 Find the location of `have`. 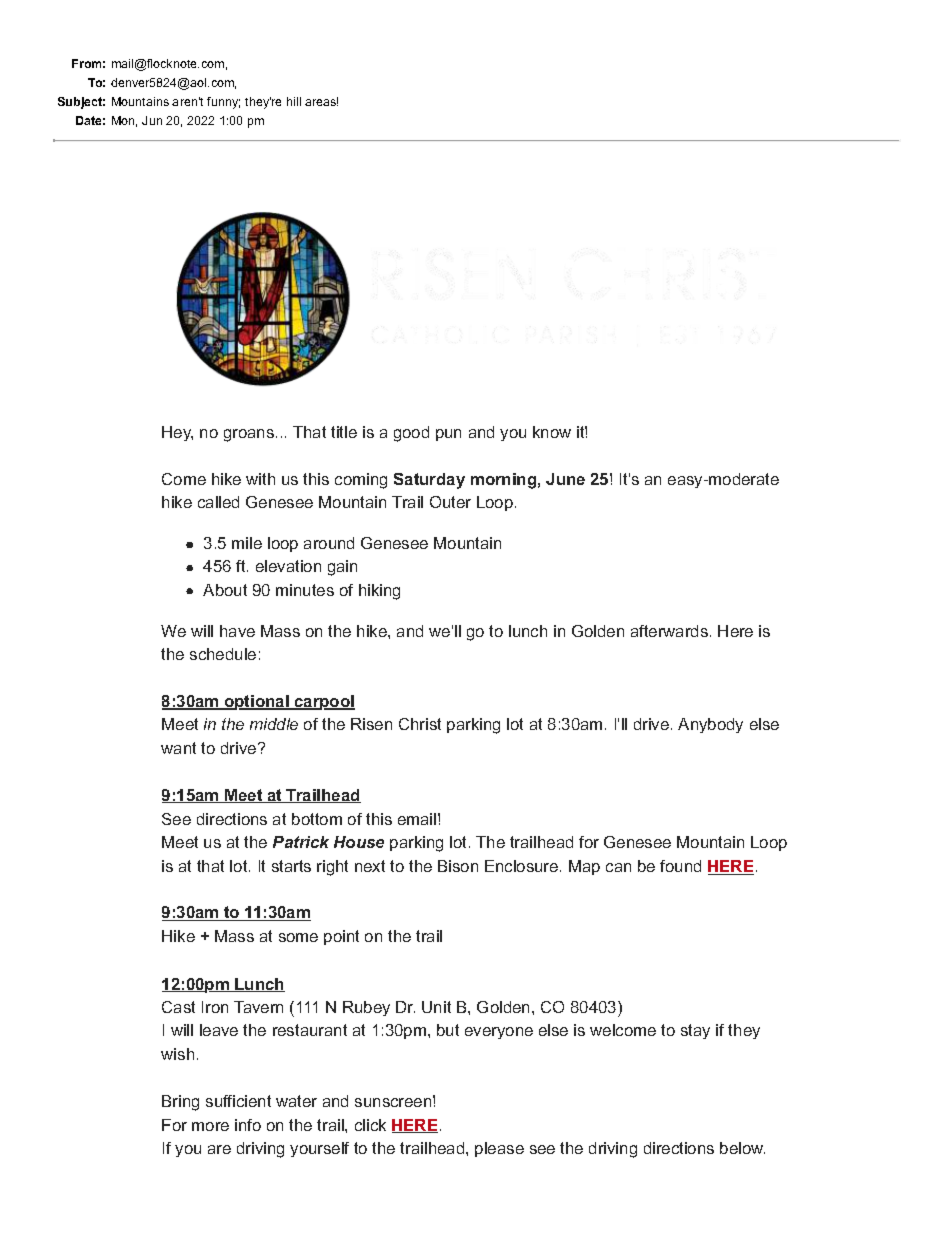

have is located at coordinates (237, 631).
